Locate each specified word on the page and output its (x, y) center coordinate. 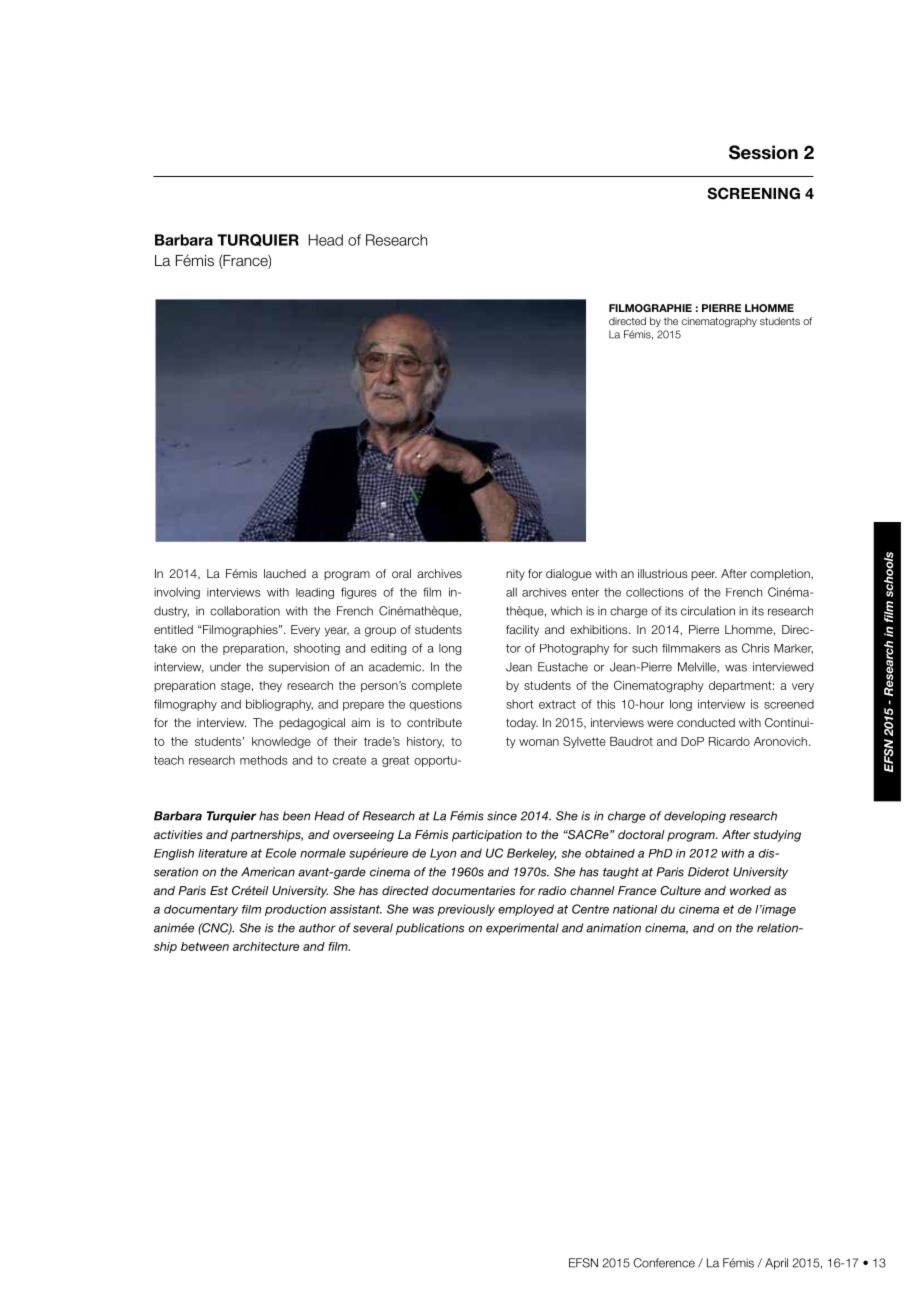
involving (177, 593)
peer (704, 575)
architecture (266, 946)
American (268, 872)
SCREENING (753, 193)
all (511, 592)
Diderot (708, 872)
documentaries (473, 890)
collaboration (245, 611)
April (776, 1264)
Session (763, 152)
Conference (664, 1263)
